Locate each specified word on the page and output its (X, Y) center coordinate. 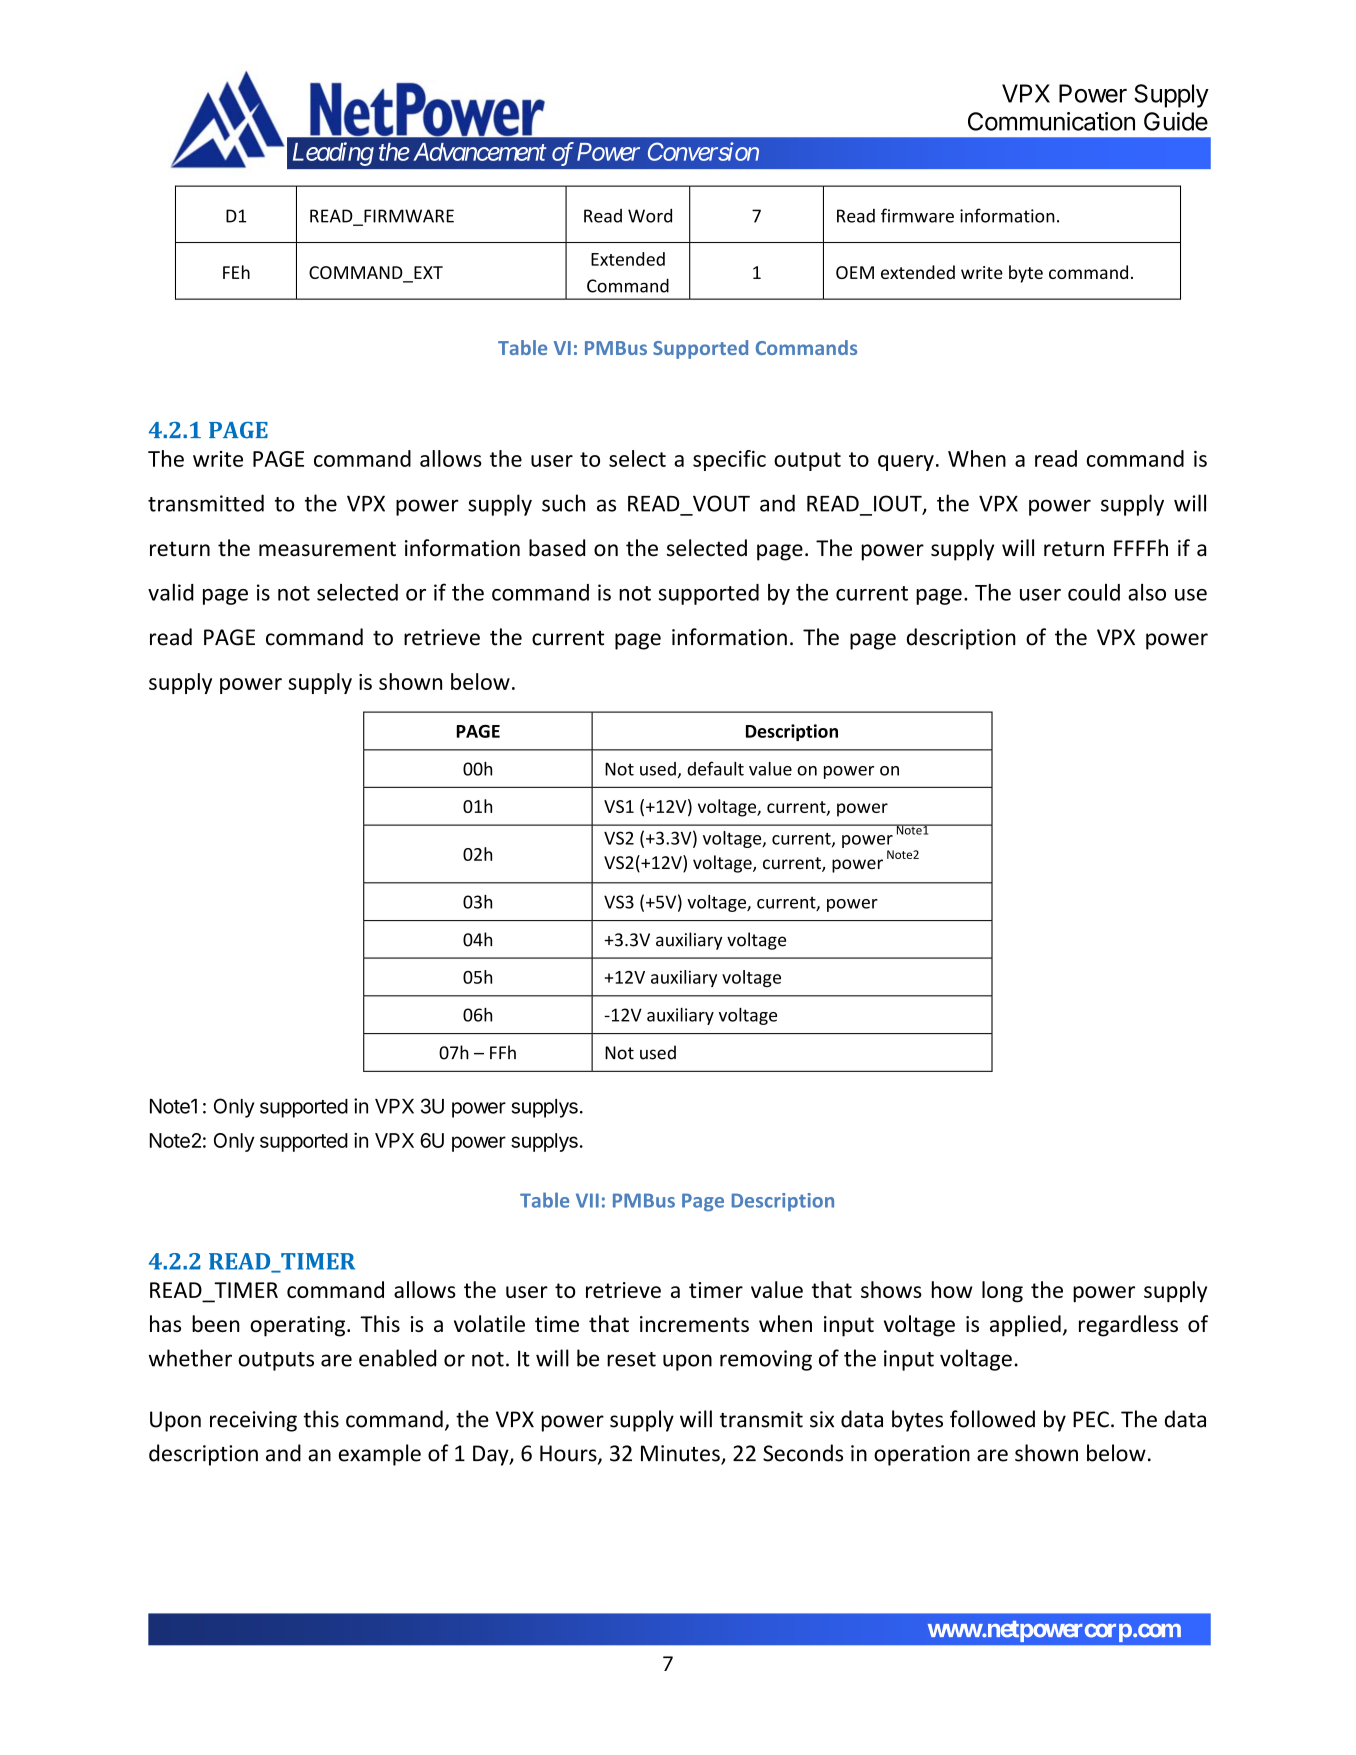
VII (587, 1200)
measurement (327, 549)
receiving (253, 1421)
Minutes (681, 1454)
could (1094, 592)
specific (729, 460)
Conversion (703, 151)
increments (694, 1324)
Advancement (480, 152)
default (715, 768)
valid (171, 592)
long (1002, 1292)
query (906, 463)
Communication (1051, 121)
